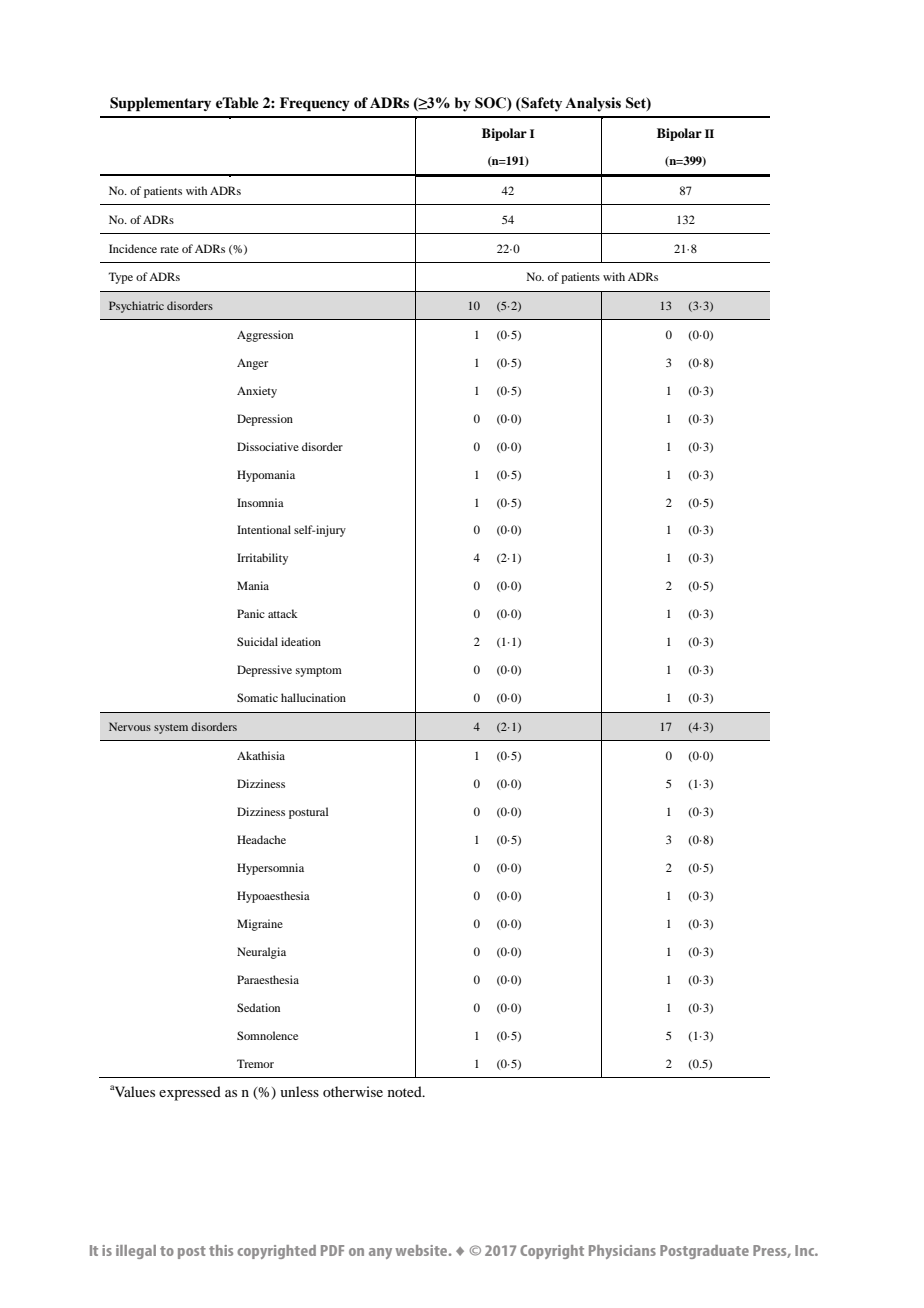 Image resolution: width=924 pixels, height=1308 pixels. Describe the element at coordinates (315, 104) in the image. I see `Frequency` at that location.
